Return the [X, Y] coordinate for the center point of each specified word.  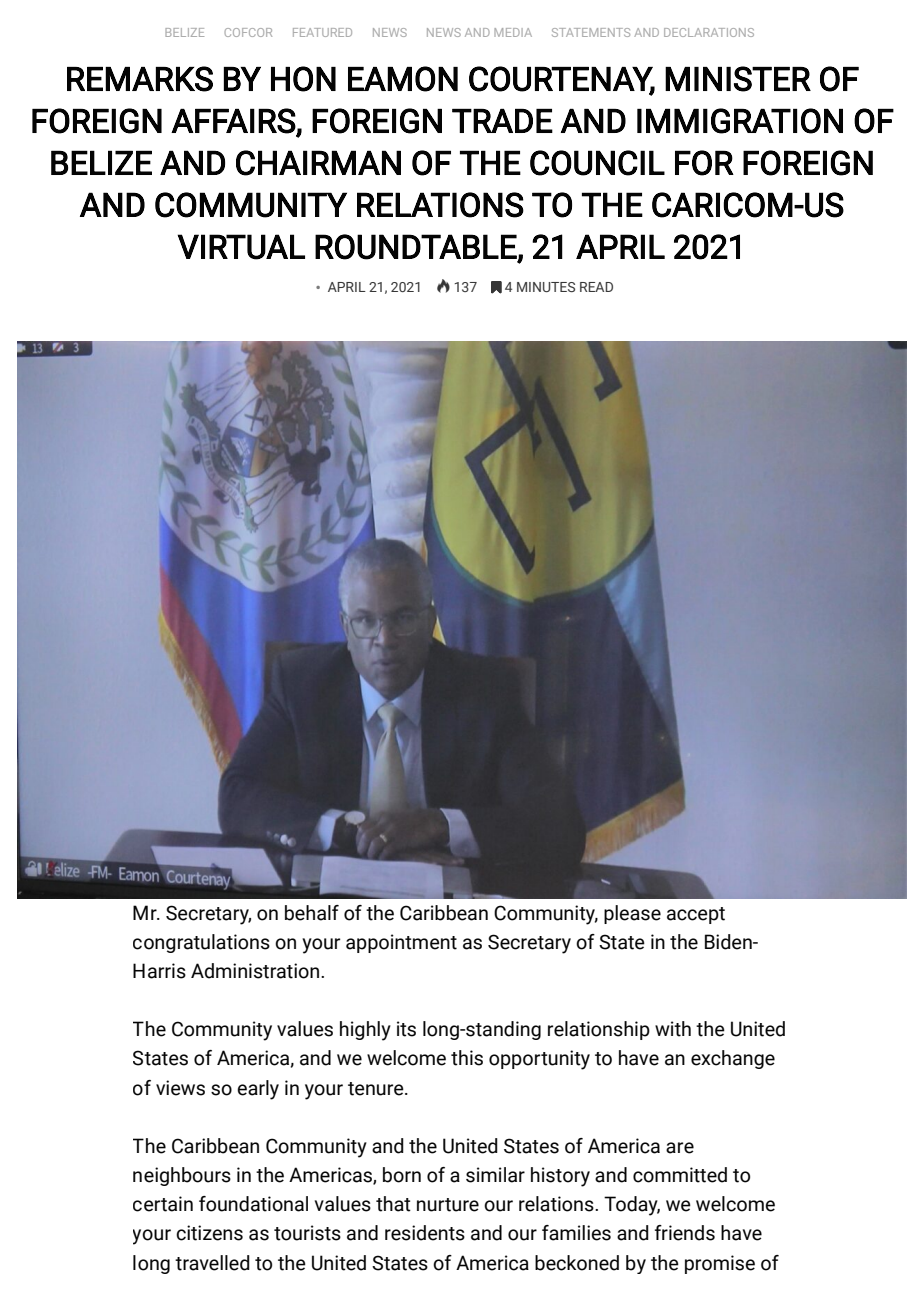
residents [425, 1233]
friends [685, 1233]
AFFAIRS [233, 121]
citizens [209, 1233]
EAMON [403, 79]
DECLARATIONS [709, 32]
